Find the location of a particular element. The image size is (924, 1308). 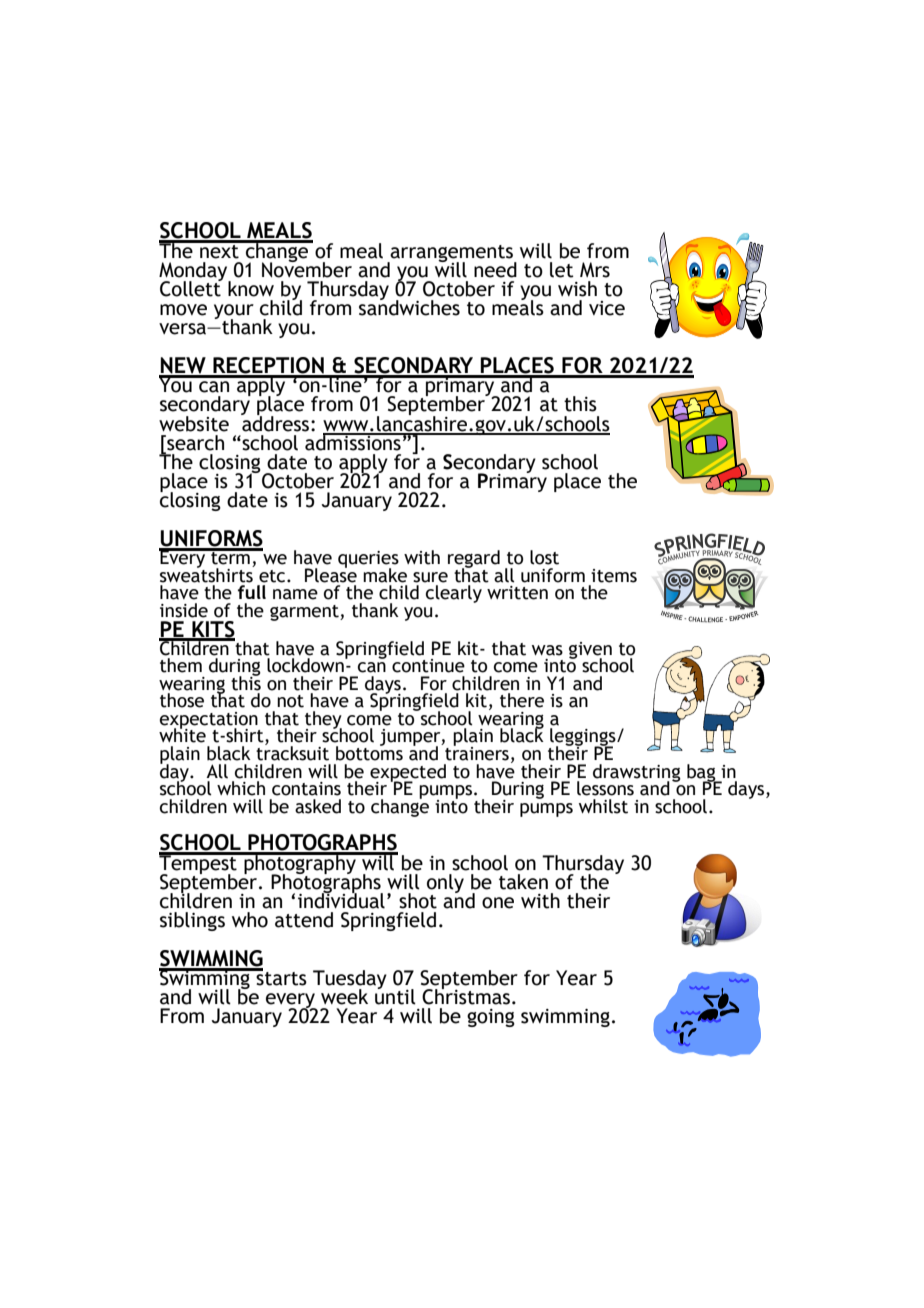

starts is located at coordinates (280, 977).
